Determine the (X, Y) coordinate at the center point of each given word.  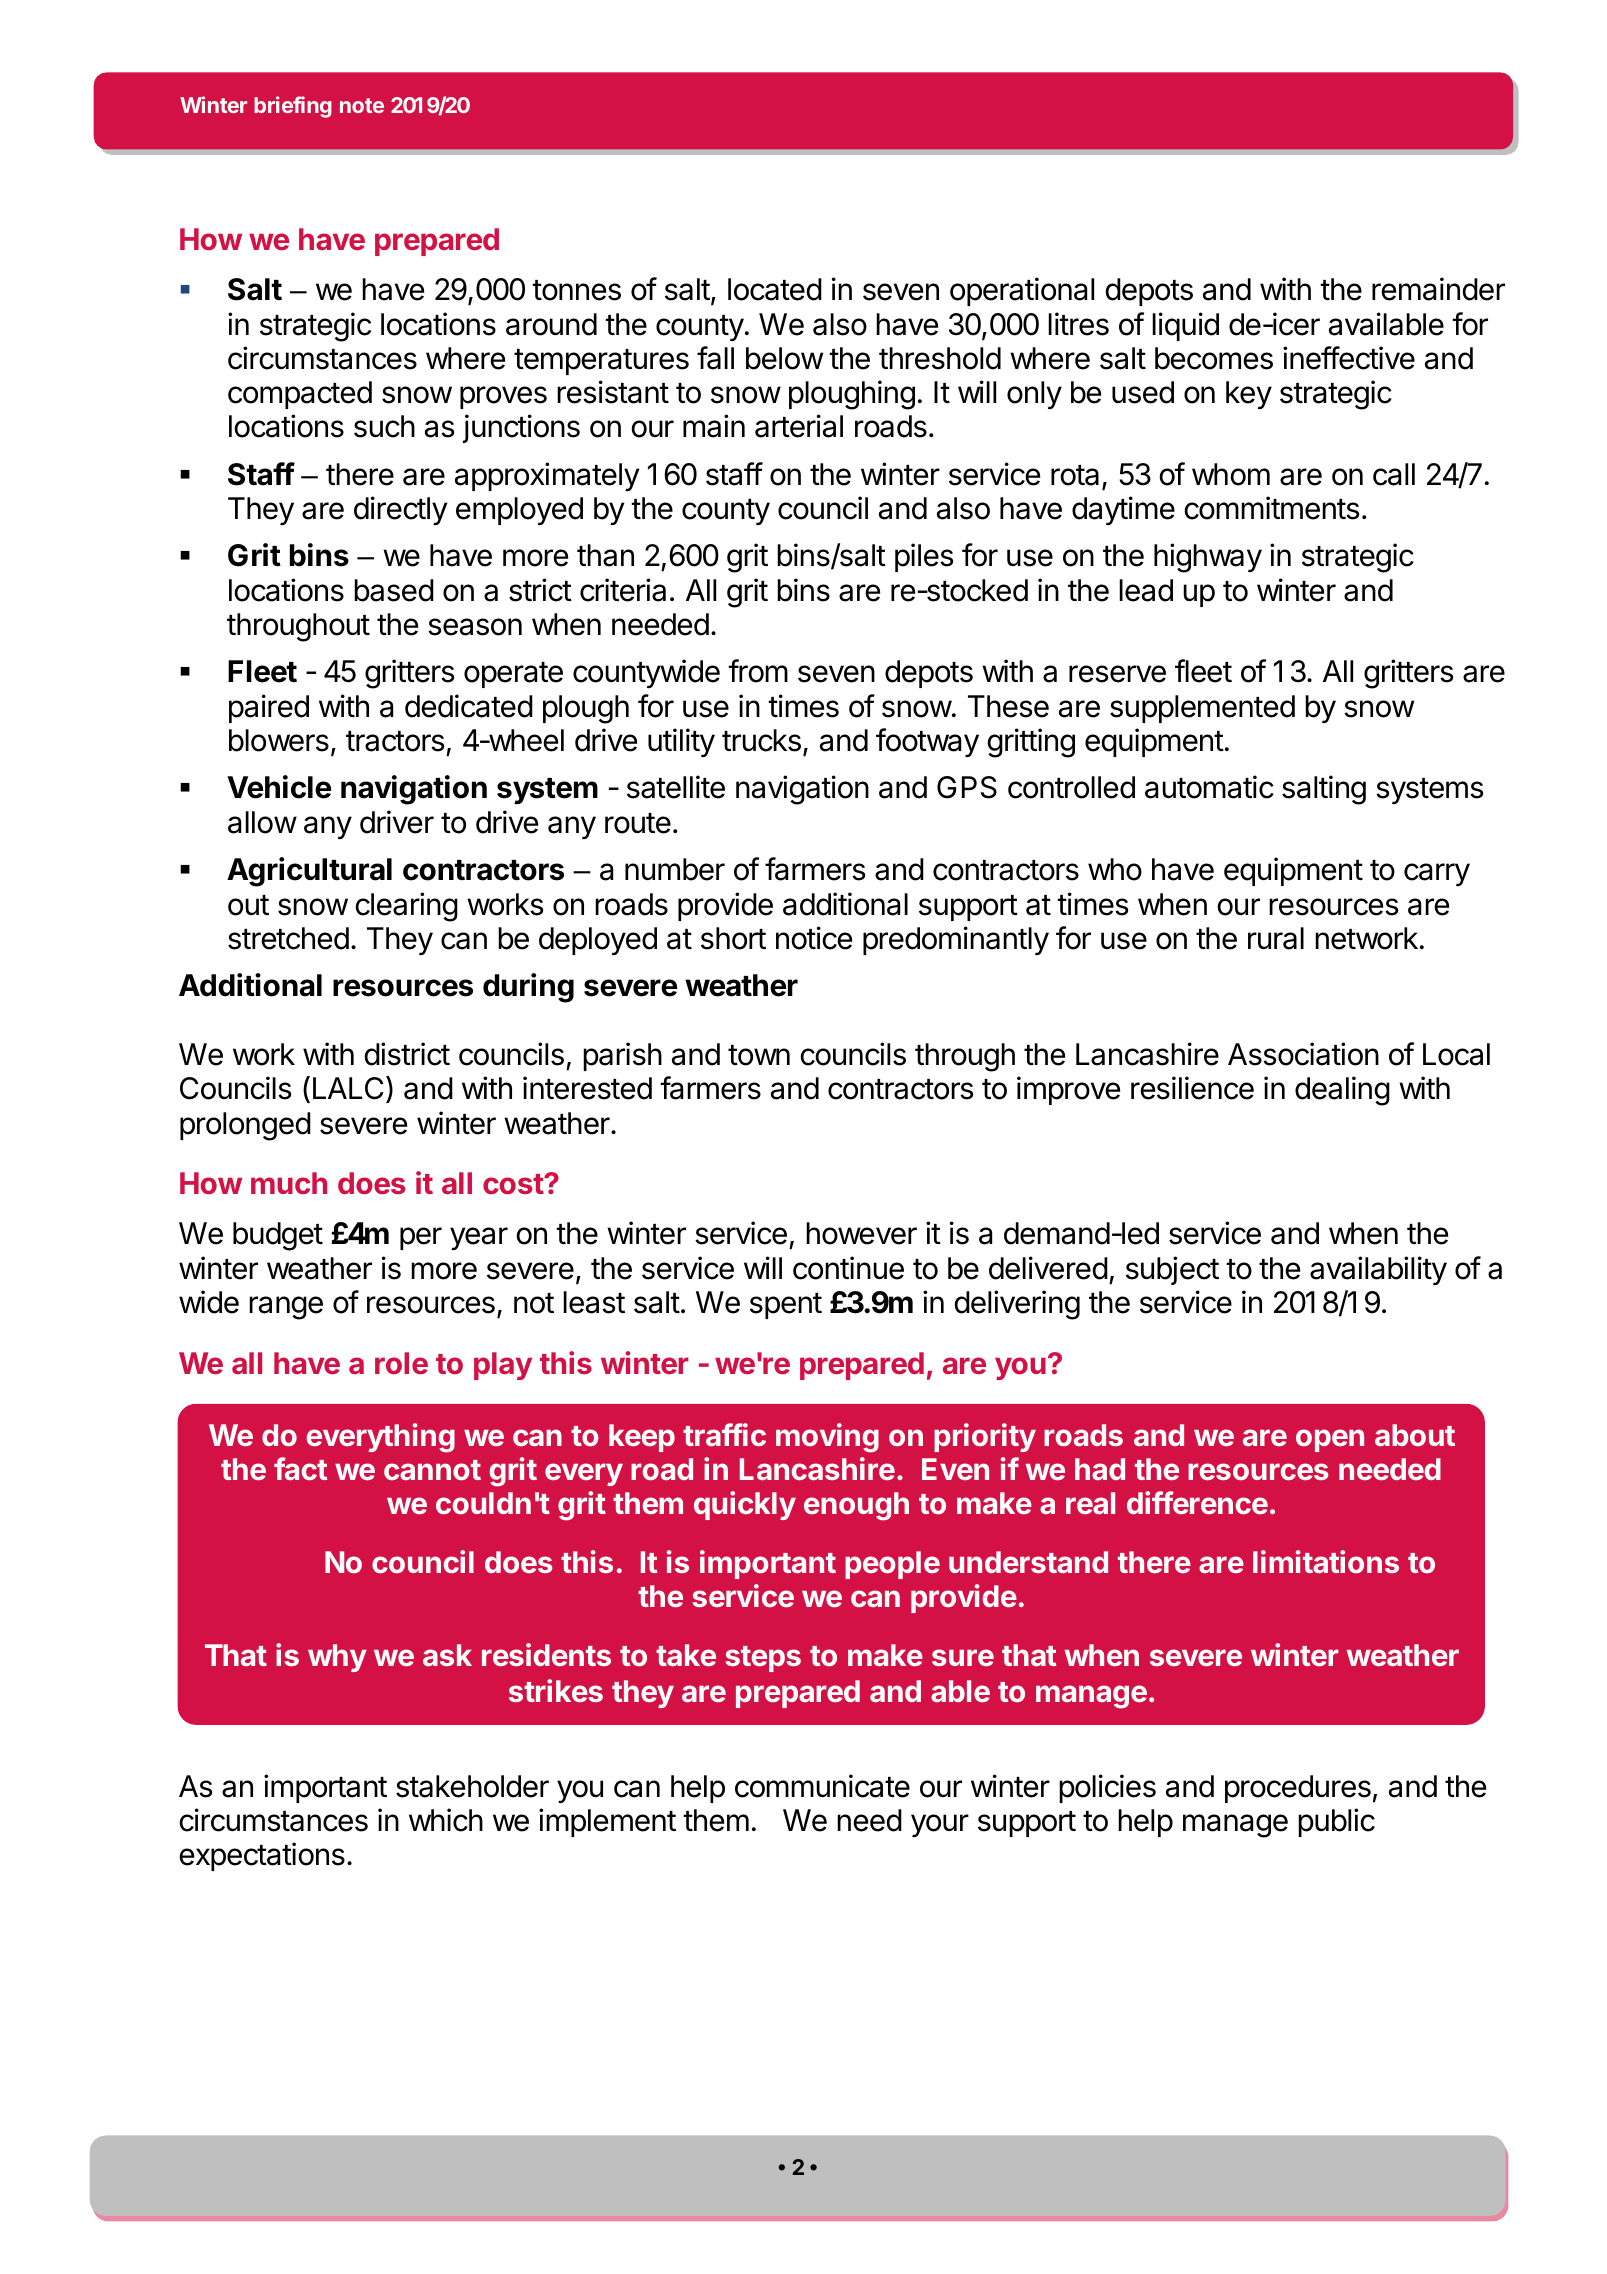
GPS (967, 787)
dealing (1342, 1091)
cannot (432, 1470)
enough (856, 1506)
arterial (799, 426)
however (861, 1233)
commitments (1272, 508)
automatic (1209, 787)
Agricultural (309, 872)
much (289, 1183)
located (775, 289)
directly (400, 510)
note (362, 105)
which (446, 1820)
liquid (1185, 326)
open (1330, 1440)
